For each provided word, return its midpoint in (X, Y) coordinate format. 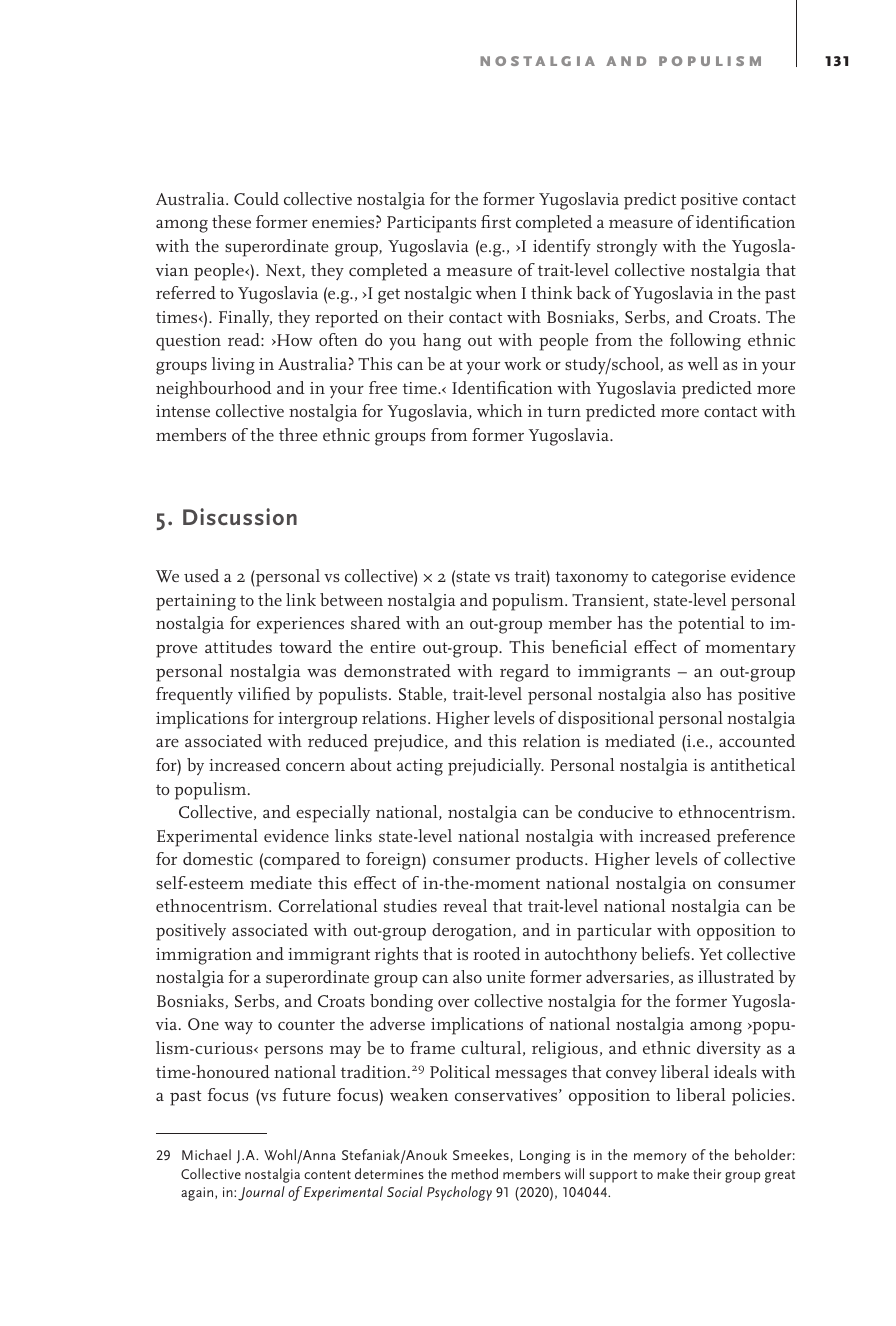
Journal (261, 1193)
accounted (757, 740)
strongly (627, 248)
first (496, 221)
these (231, 221)
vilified (264, 693)
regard (524, 673)
